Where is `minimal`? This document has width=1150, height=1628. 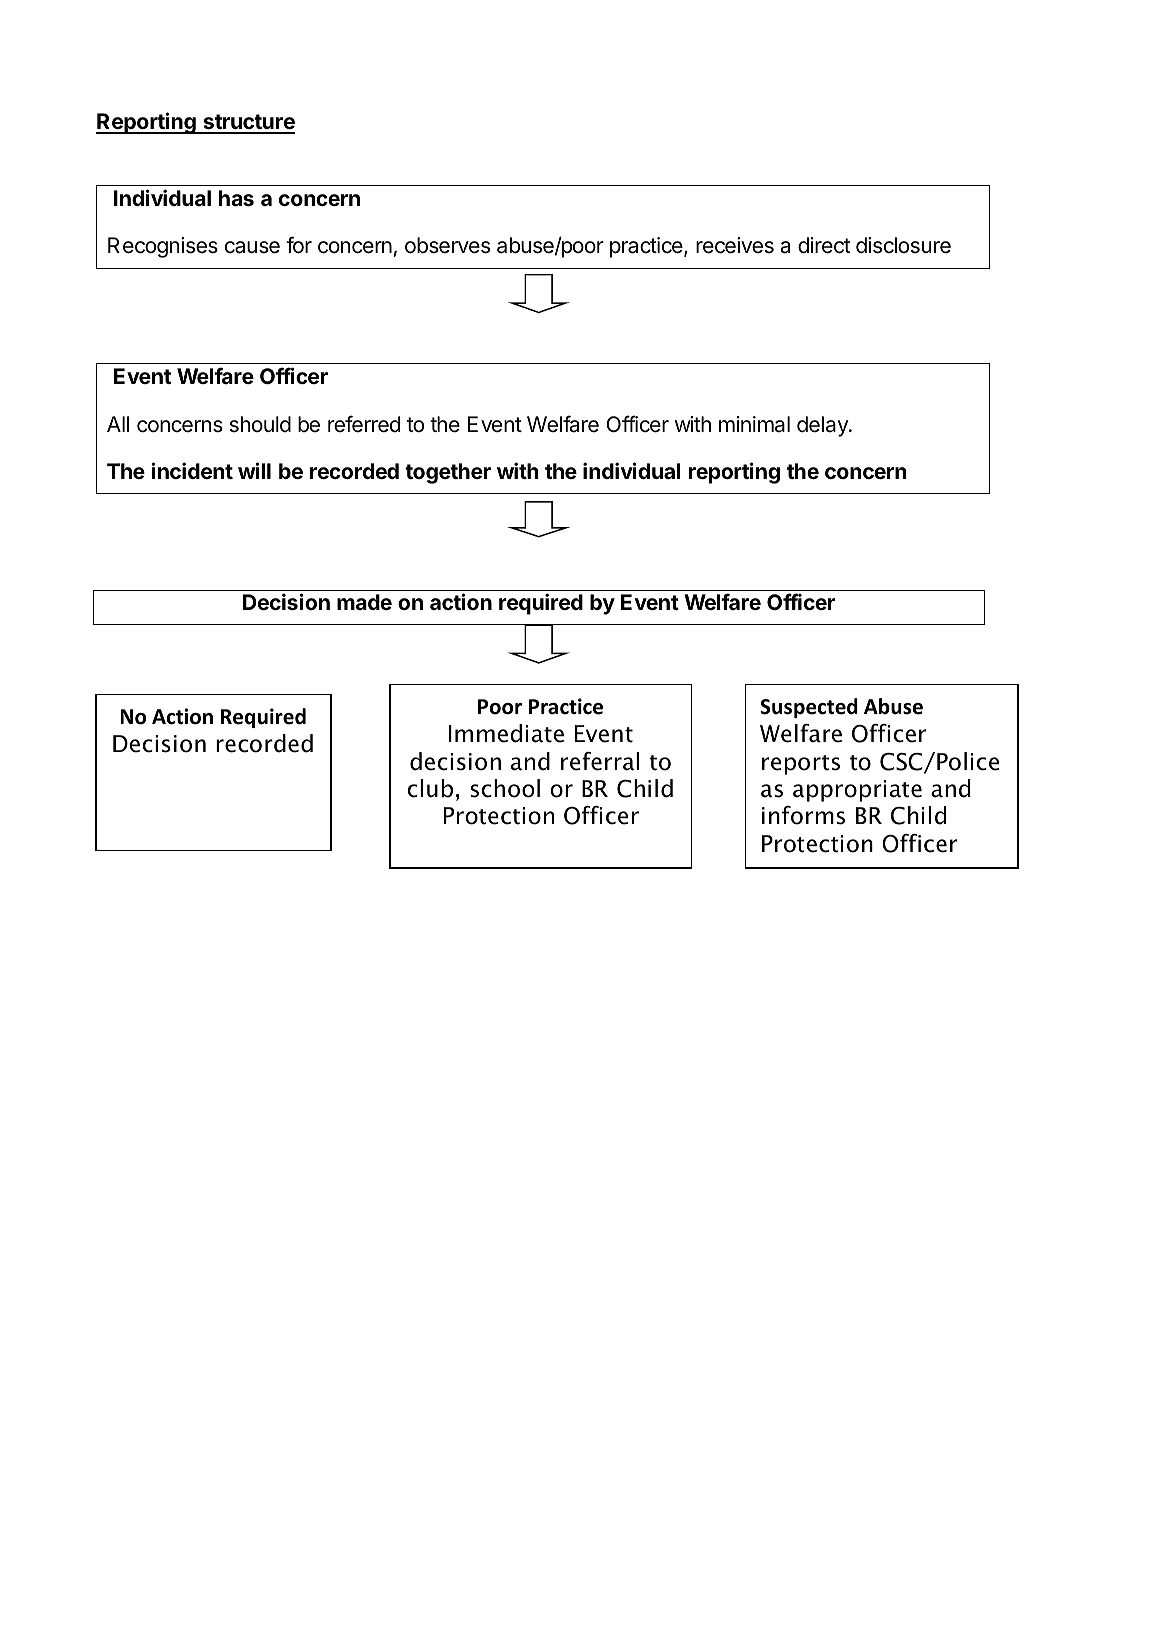
minimal is located at coordinates (754, 424).
